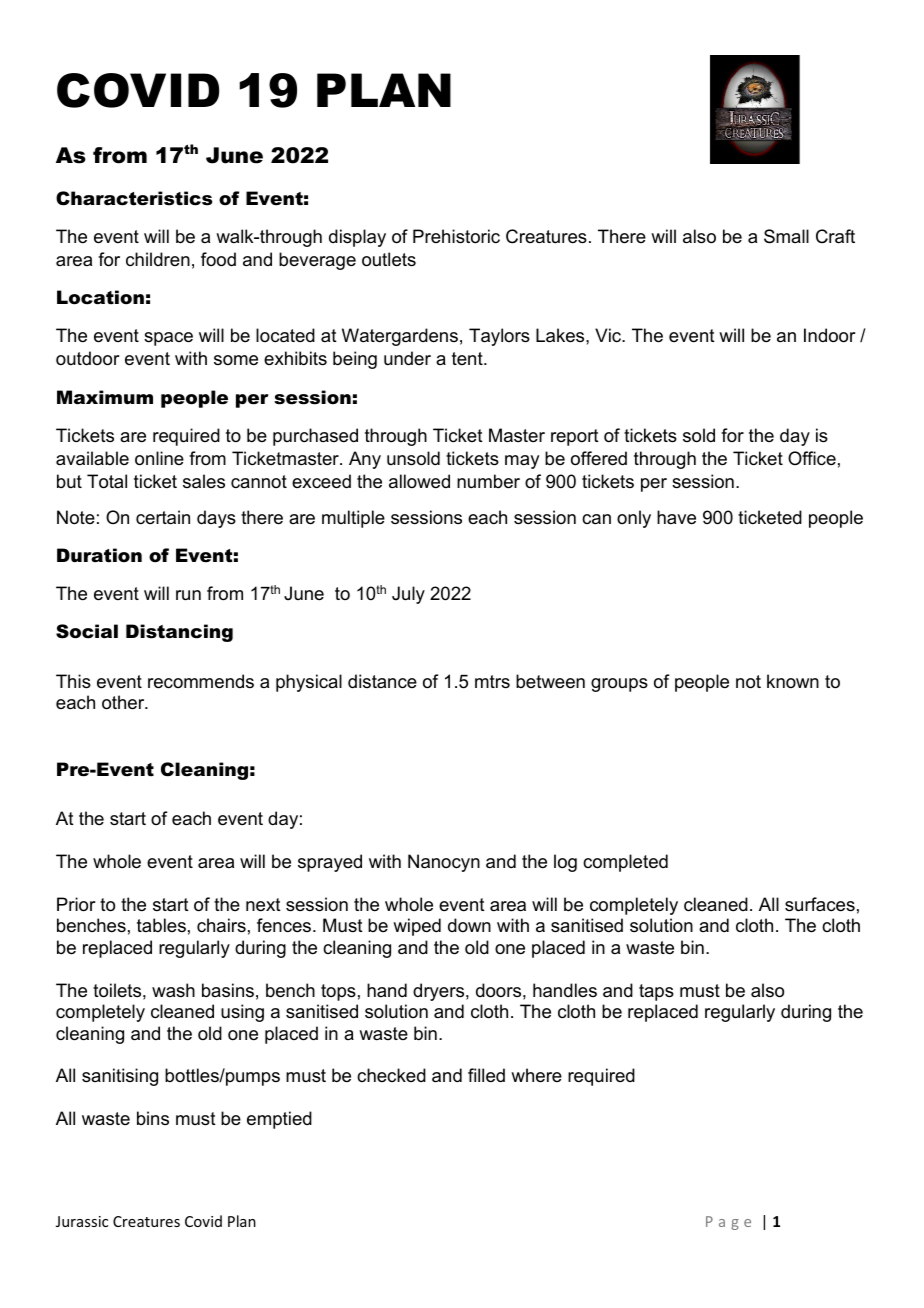 This screenshot has width=924, height=1308. What do you see at coordinates (786, 236) in the screenshot?
I see `Small` at bounding box center [786, 236].
